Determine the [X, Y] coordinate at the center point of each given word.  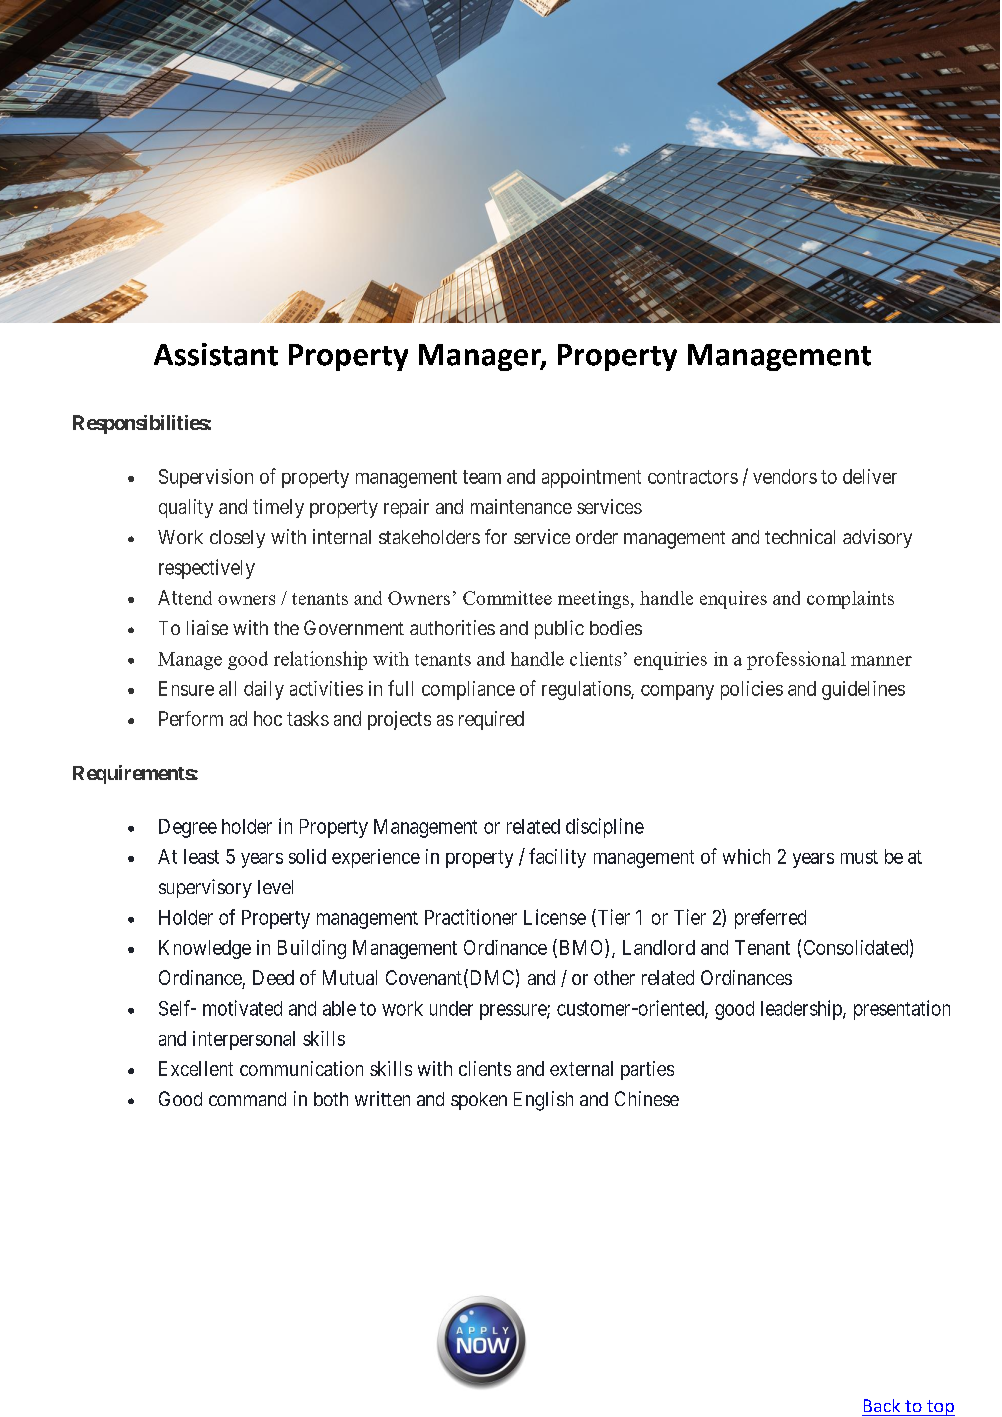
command [247, 1099]
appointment [591, 478]
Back [882, 1405]
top [940, 1408]
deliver [870, 476]
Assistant [216, 354]
